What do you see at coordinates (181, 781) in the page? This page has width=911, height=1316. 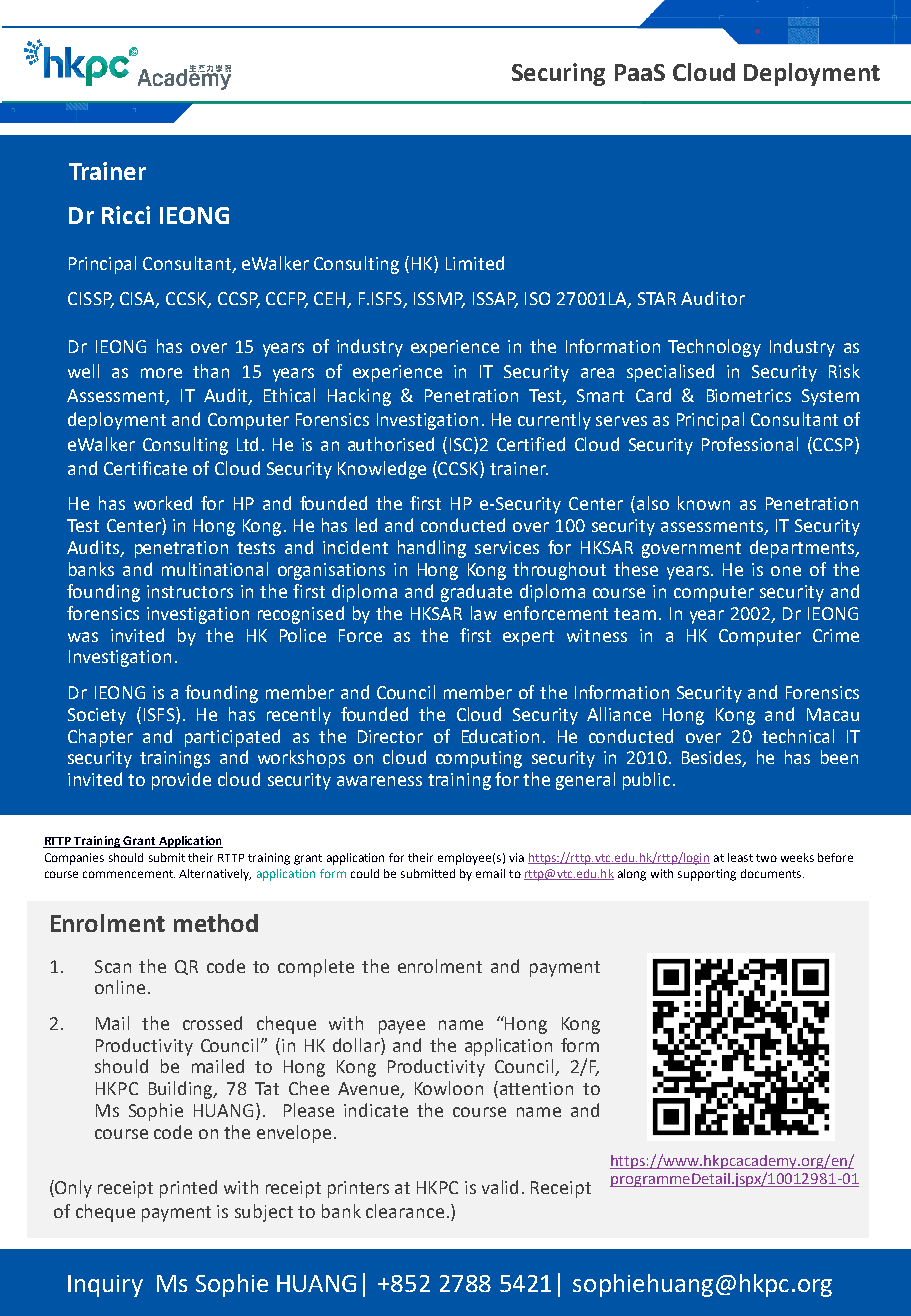 I see `provide` at bounding box center [181, 781].
